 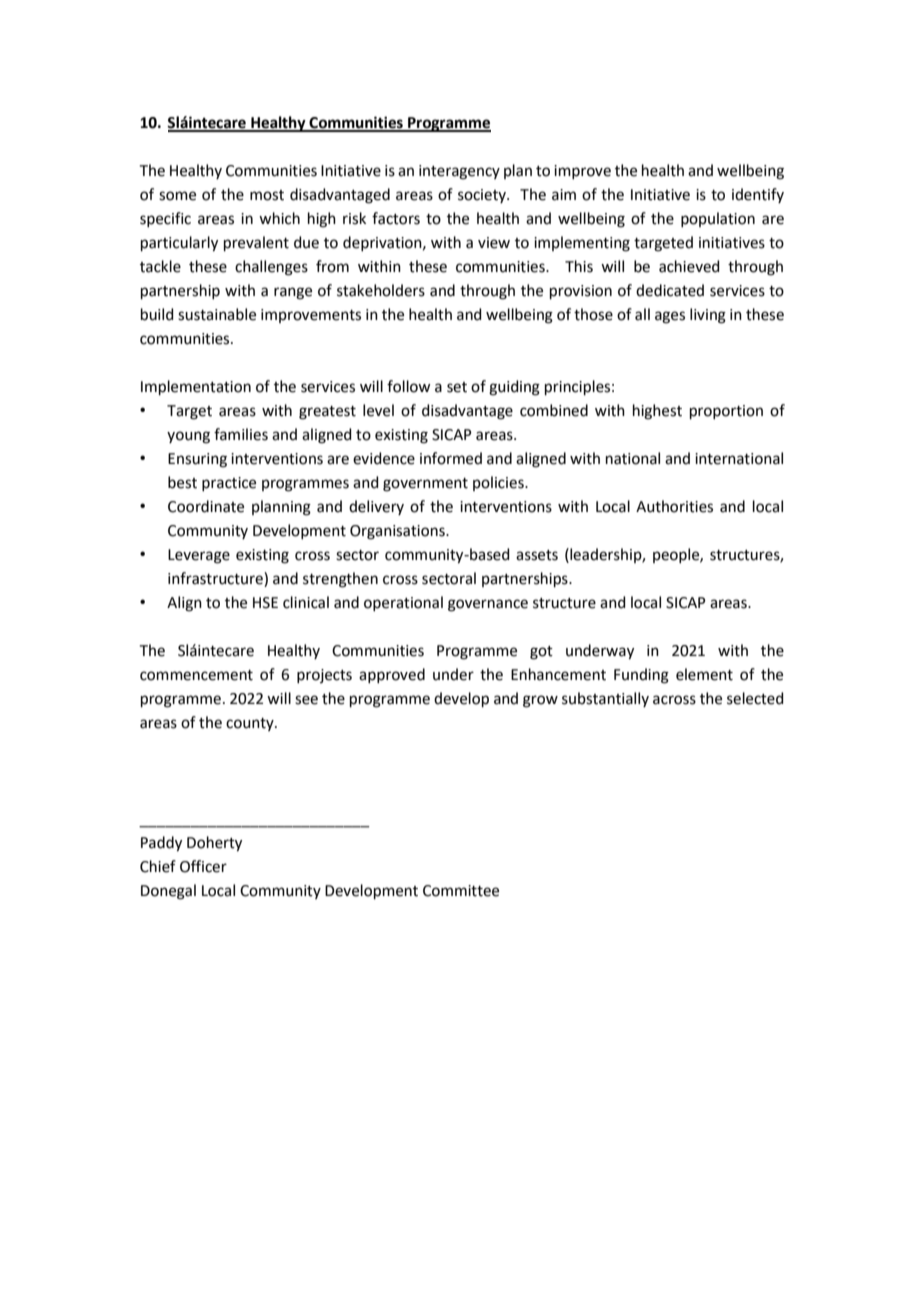 What do you see at coordinates (718, 219) in the image?
I see `population` at bounding box center [718, 219].
